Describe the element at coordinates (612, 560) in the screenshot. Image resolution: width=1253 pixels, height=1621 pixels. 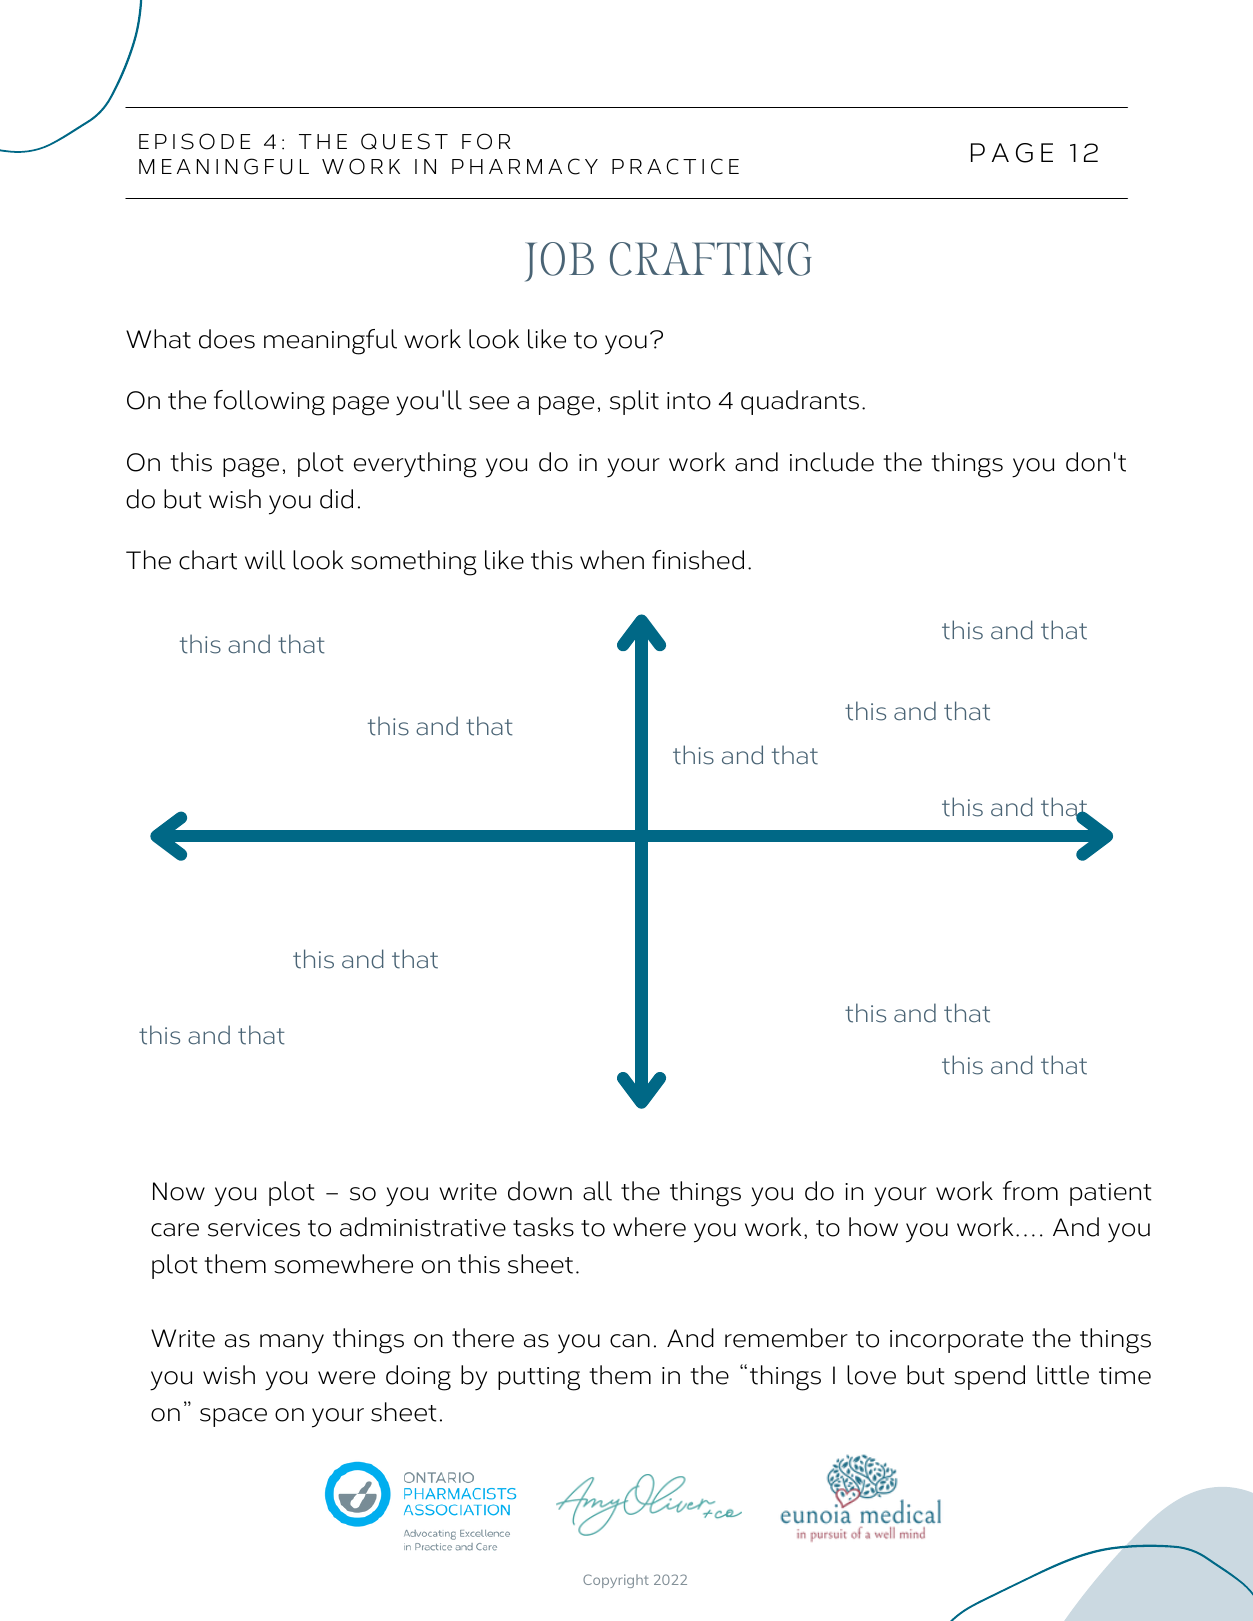
I see `when` at that location.
